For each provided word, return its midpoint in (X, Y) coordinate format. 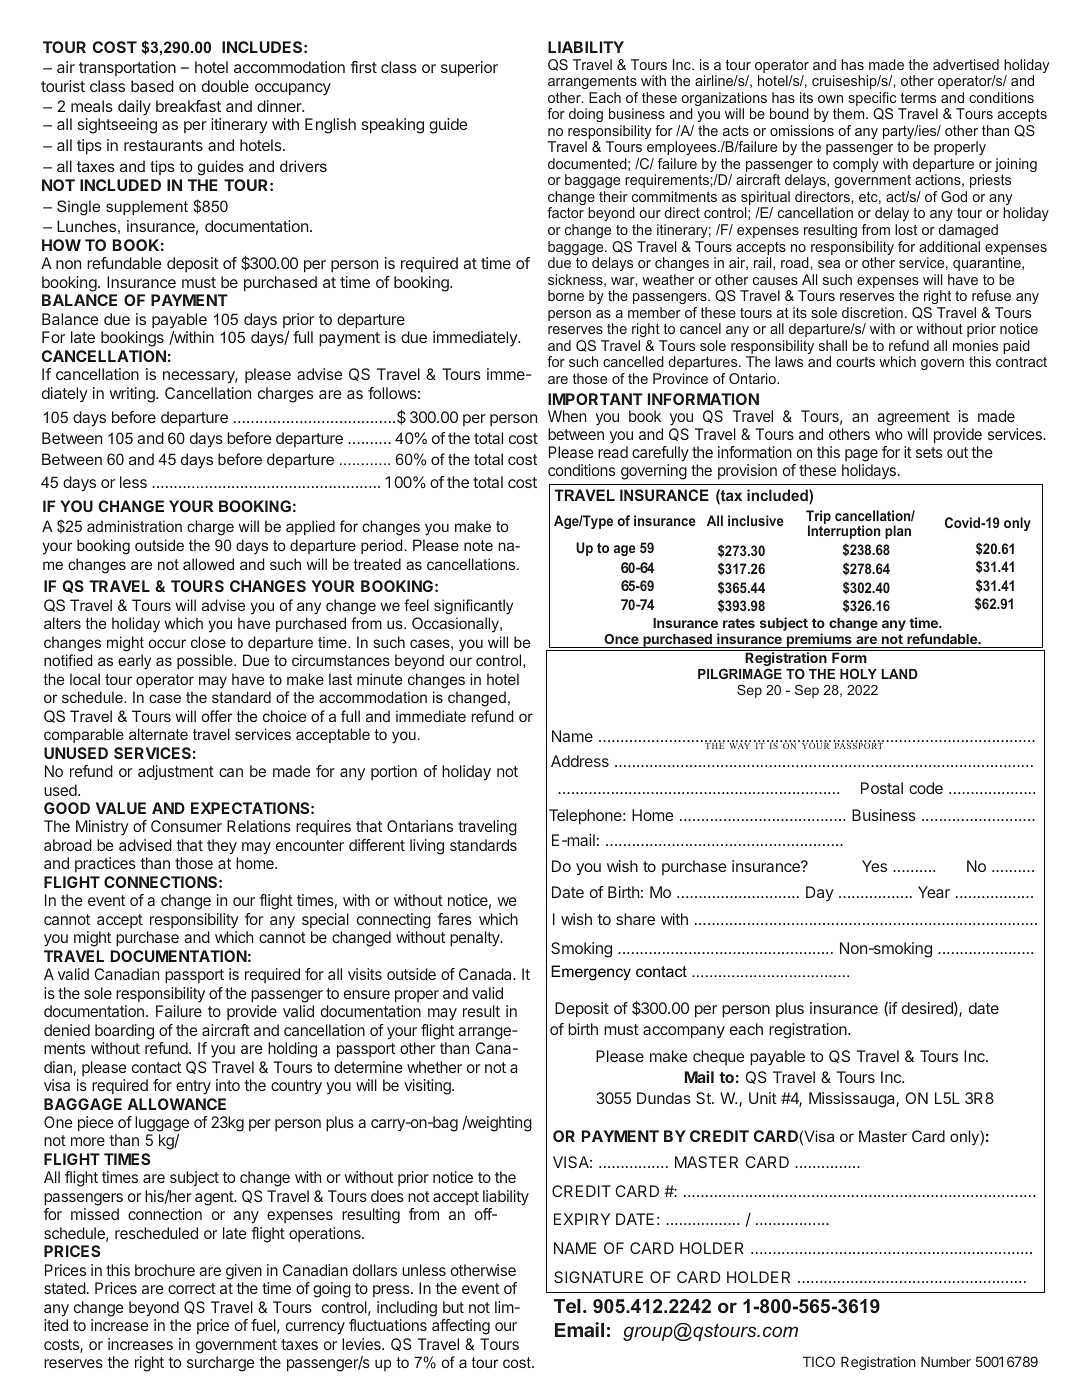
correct (192, 1288)
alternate (158, 734)
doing (586, 115)
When (567, 416)
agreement (913, 420)
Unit (763, 1098)
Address (580, 761)
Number (946, 1361)
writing (133, 395)
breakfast (188, 106)
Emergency (591, 973)
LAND (899, 674)
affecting (461, 1327)
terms (918, 98)
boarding (124, 1032)
